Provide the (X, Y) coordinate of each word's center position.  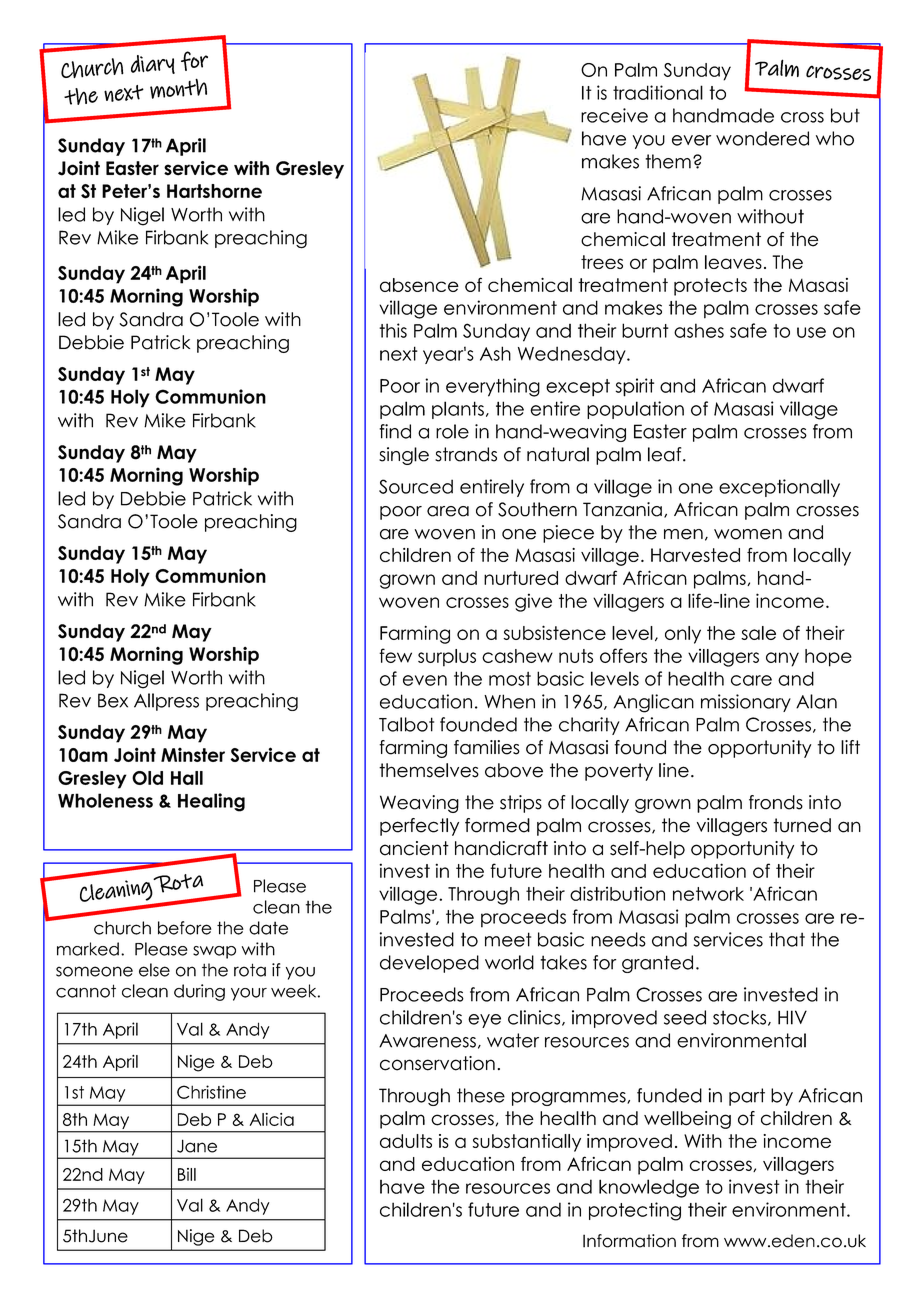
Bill (187, 1174)
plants (458, 410)
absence (419, 285)
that (787, 939)
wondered (762, 138)
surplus (447, 658)
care (751, 680)
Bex (113, 700)
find (395, 431)
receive (614, 115)
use (811, 332)
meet (508, 939)
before (185, 928)
